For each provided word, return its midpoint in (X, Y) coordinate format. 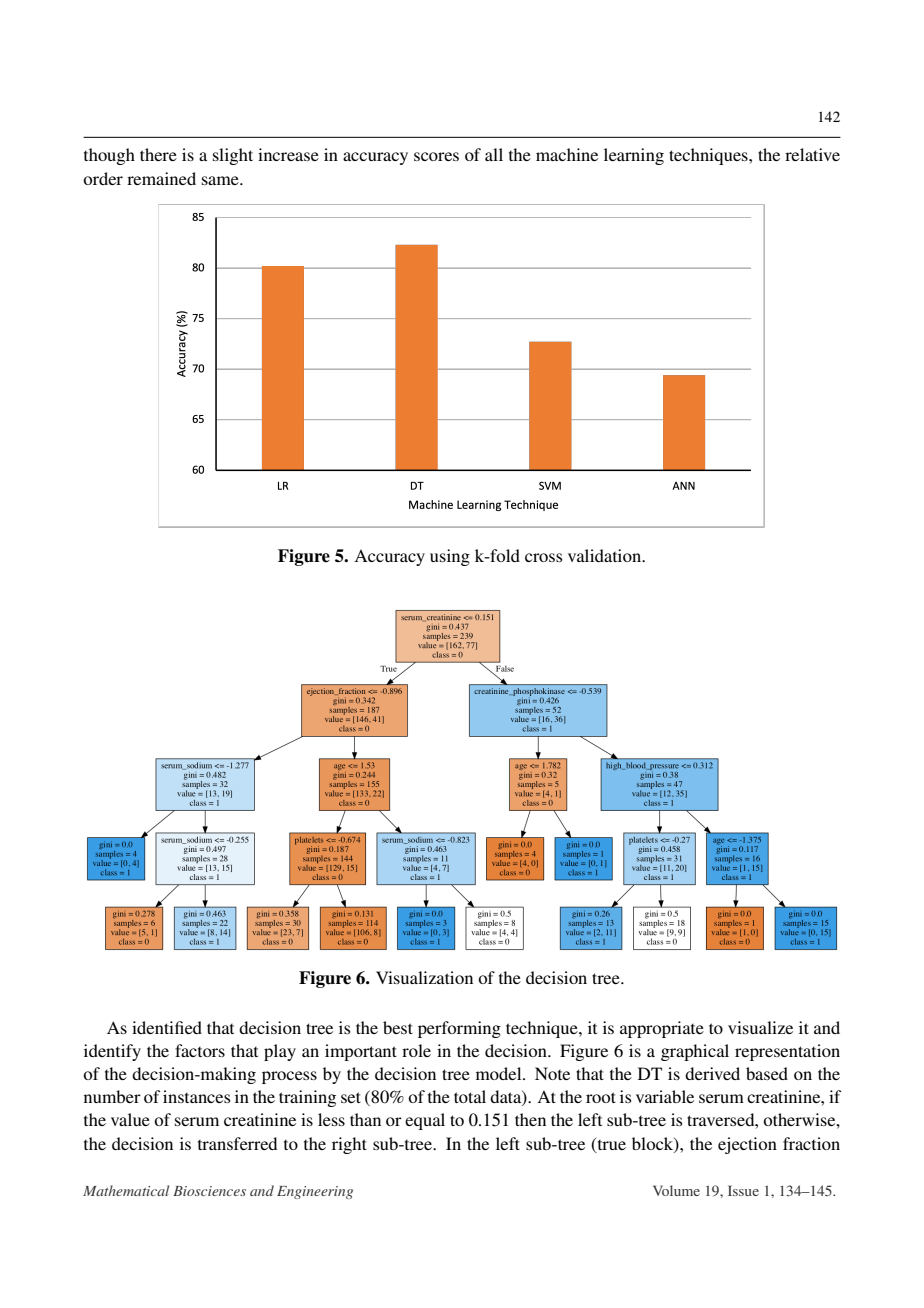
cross (544, 557)
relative (812, 154)
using (450, 557)
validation (606, 555)
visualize (760, 1027)
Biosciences (209, 1191)
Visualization (424, 977)
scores (436, 156)
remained (161, 178)
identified (167, 1027)
